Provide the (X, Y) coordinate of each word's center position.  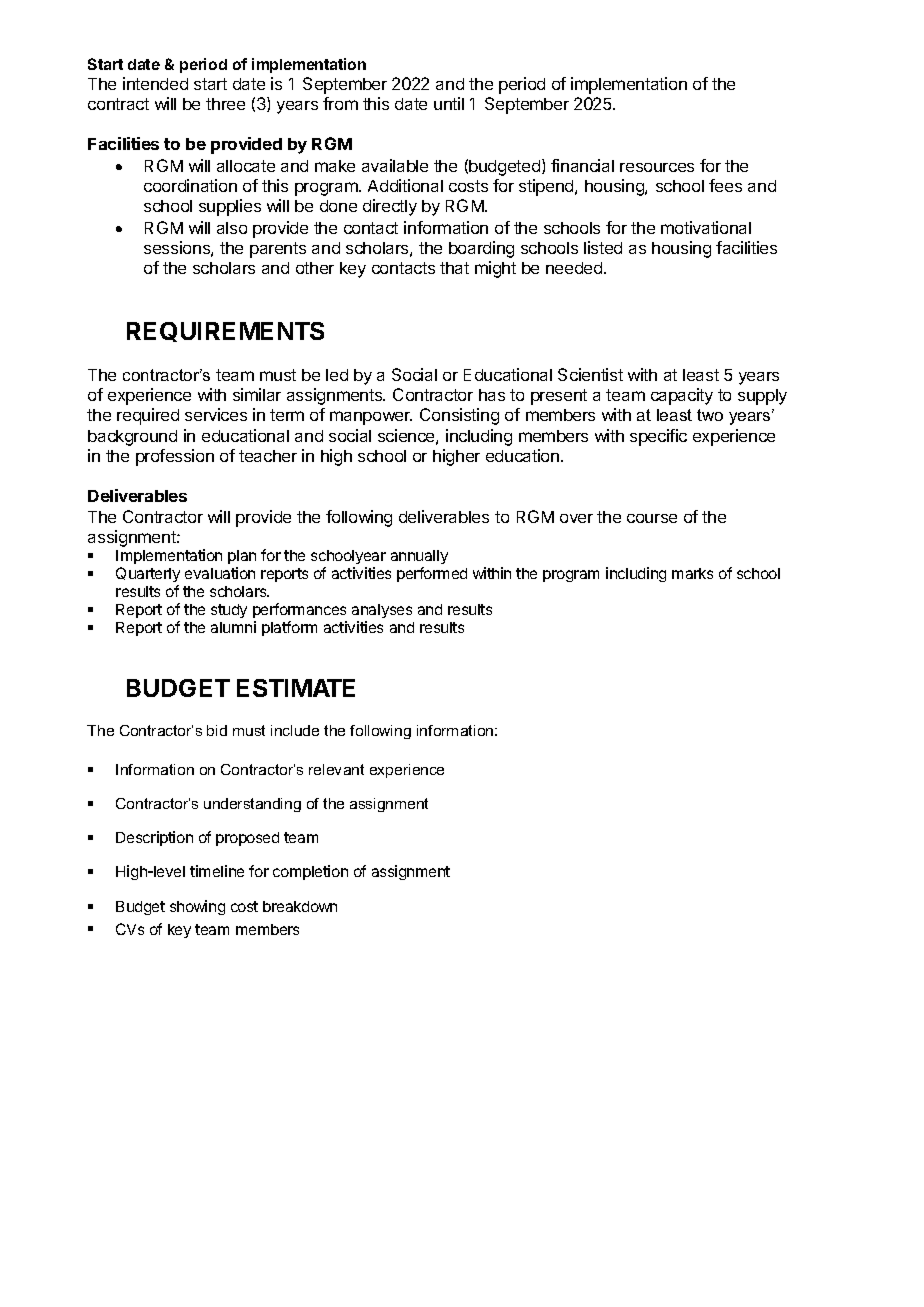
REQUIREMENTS (225, 332)
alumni (233, 627)
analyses (382, 611)
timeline (217, 871)
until (449, 103)
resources (657, 167)
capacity (682, 396)
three (225, 104)
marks (692, 573)
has (492, 395)
